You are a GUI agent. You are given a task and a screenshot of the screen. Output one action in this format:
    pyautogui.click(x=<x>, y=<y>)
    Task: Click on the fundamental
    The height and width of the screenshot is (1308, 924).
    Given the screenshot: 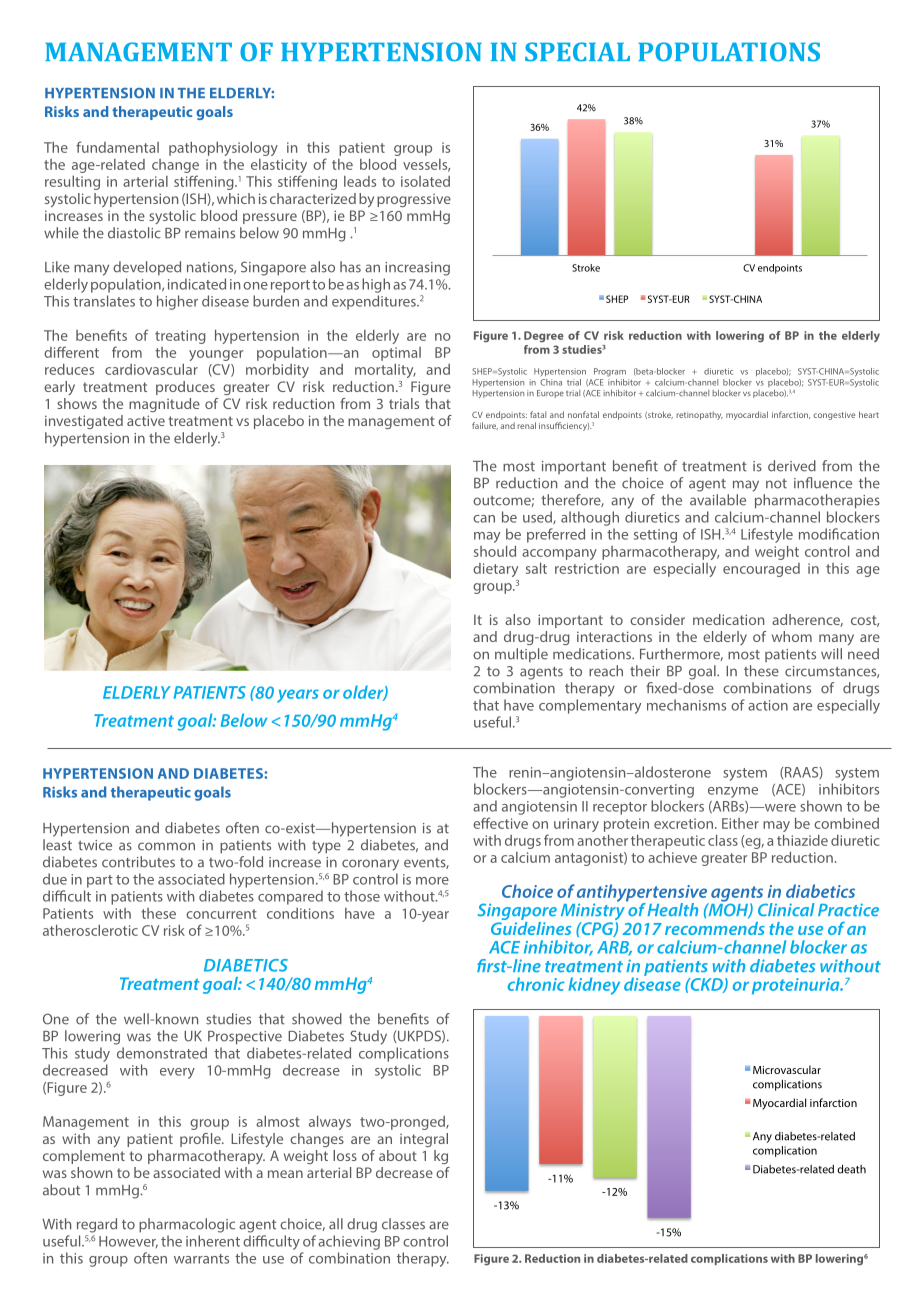 What is the action you would take?
    pyautogui.click(x=117, y=147)
